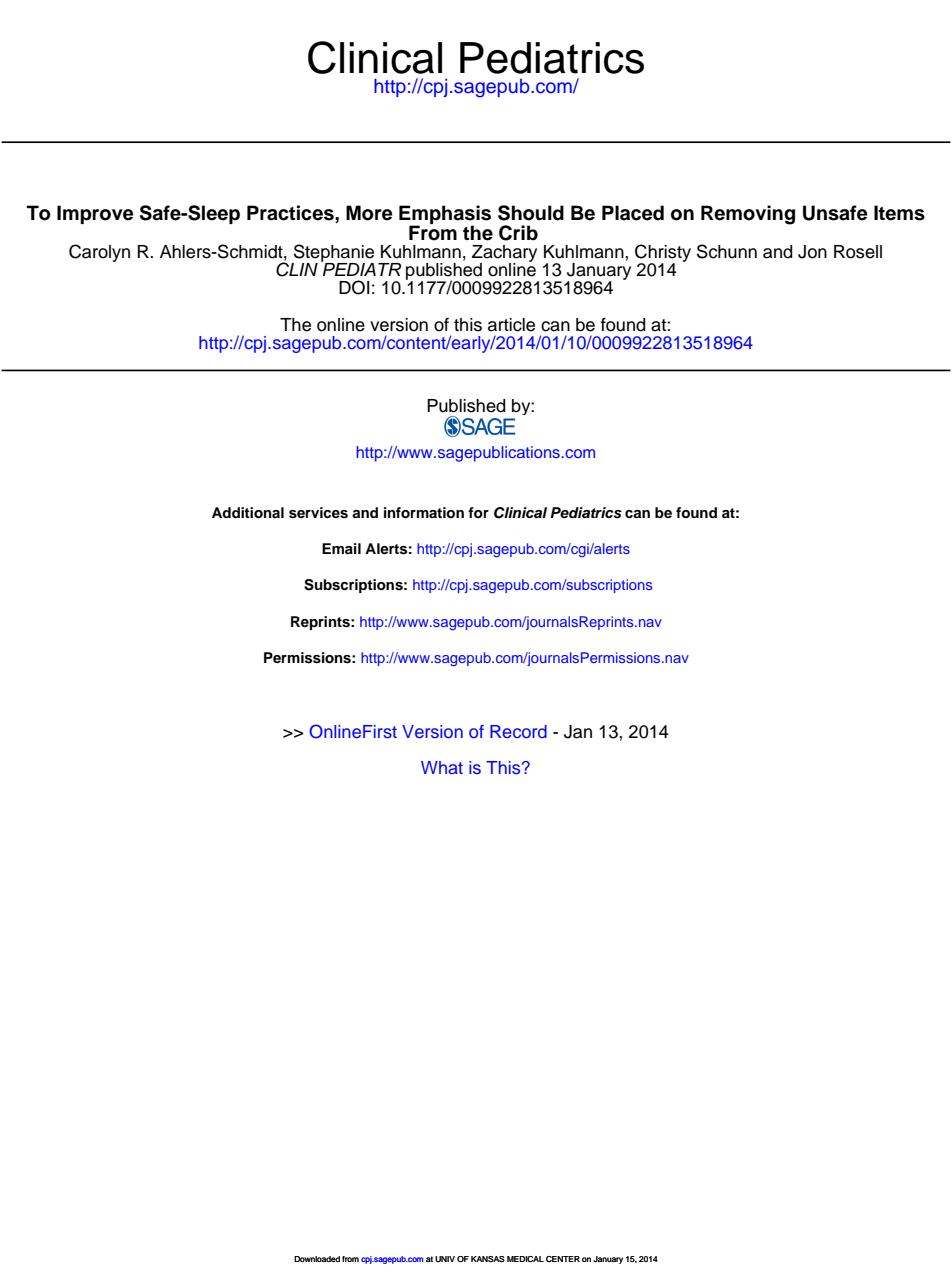 Image resolution: width=952 pixels, height=1280 pixels. What do you see at coordinates (442, 767) in the screenshot?
I see `What` at bounding box center [442, 767].
